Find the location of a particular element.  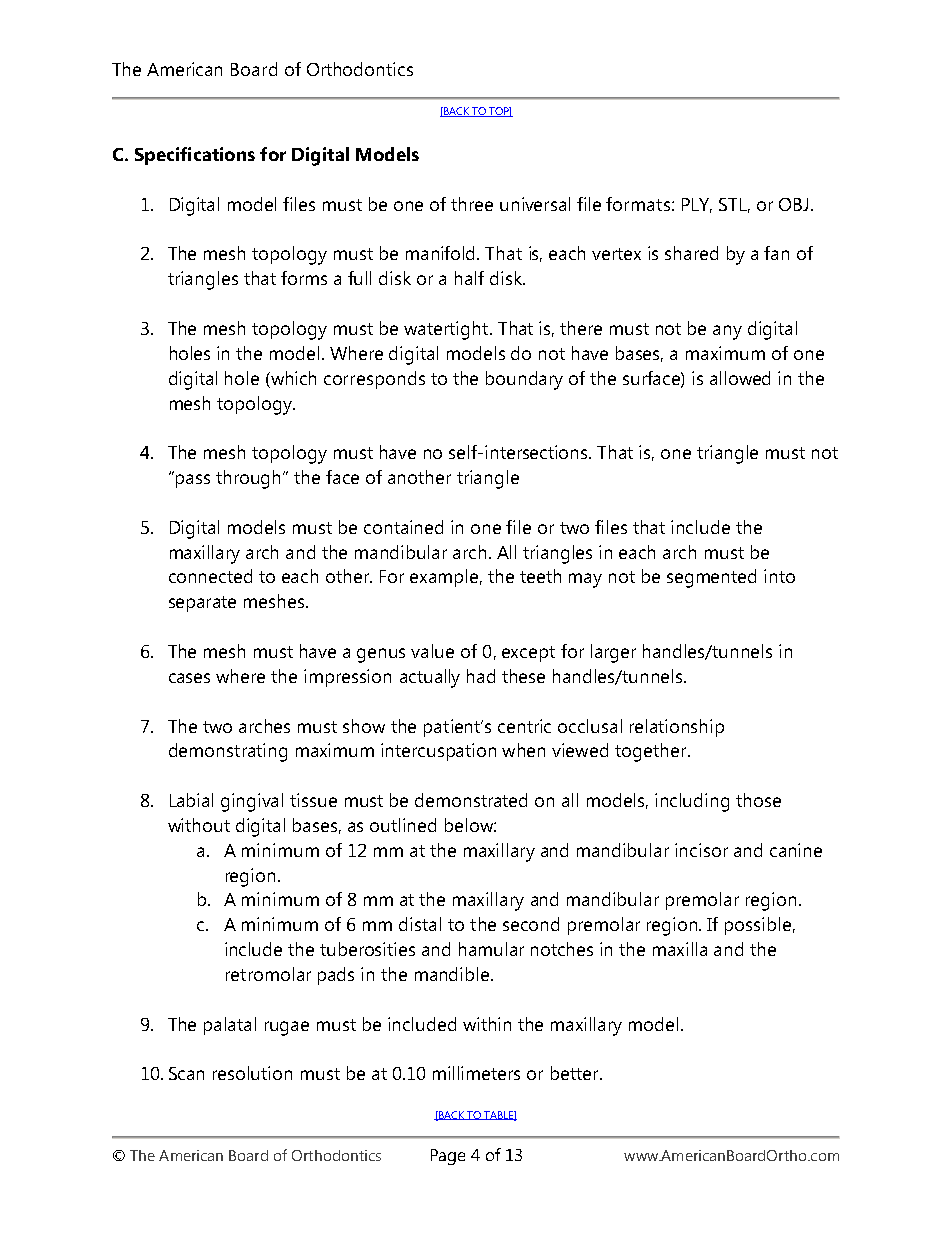

resolution is located at coordinates (252, 1073).
